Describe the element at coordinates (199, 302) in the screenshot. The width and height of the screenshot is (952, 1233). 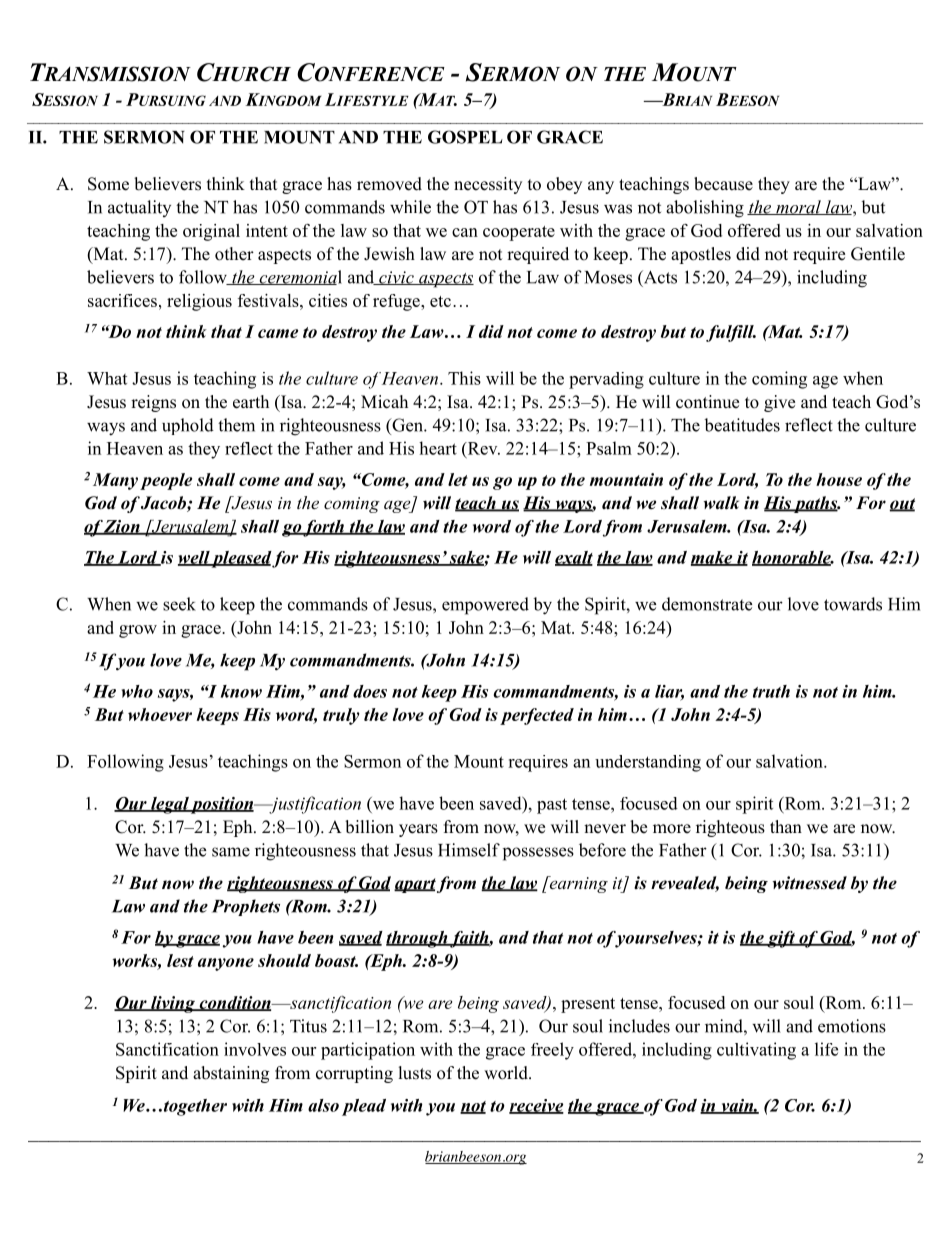
I see `religious` at that location.
